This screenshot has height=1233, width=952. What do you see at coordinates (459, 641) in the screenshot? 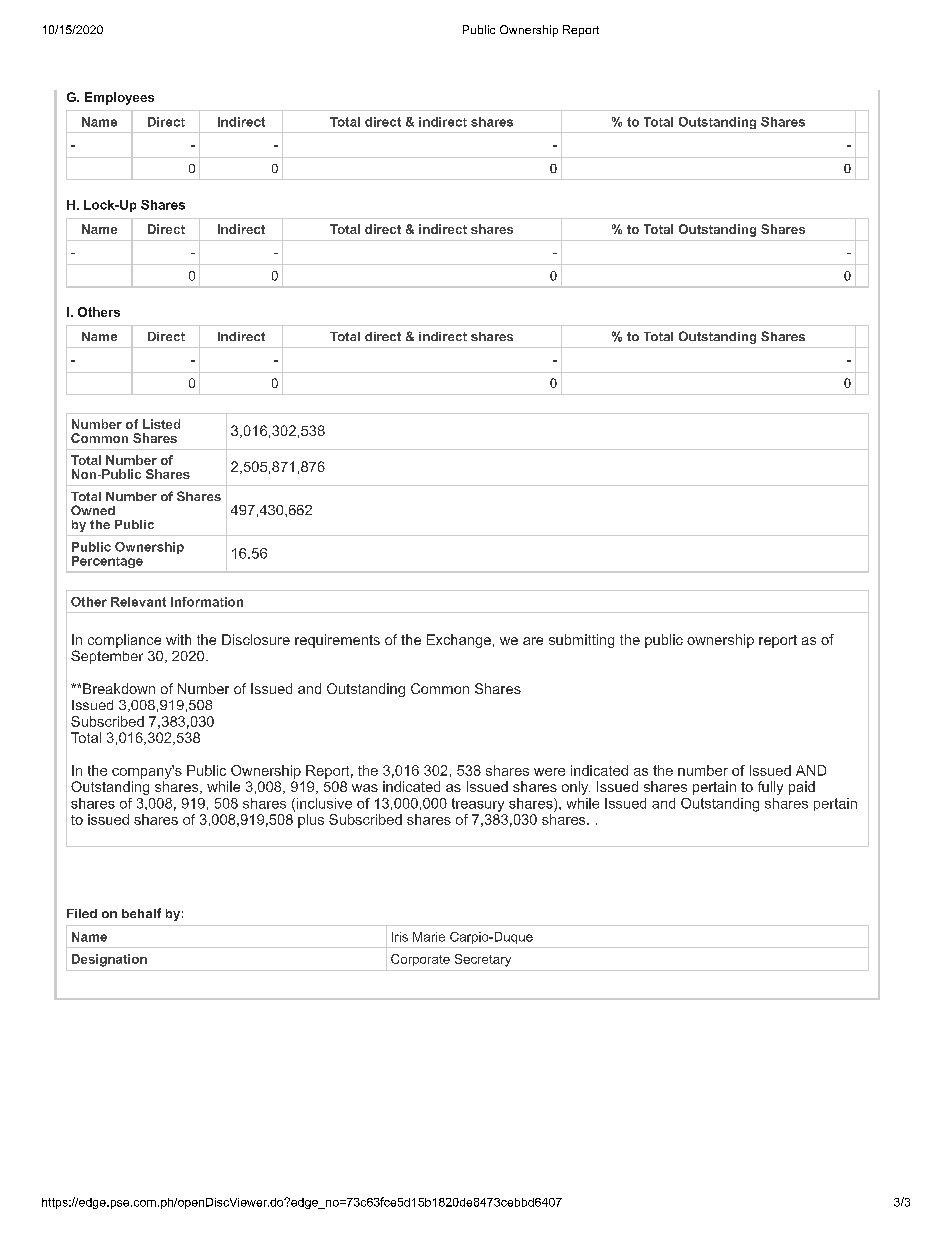
I see `Exchange` at bounding box center [459, 641].
